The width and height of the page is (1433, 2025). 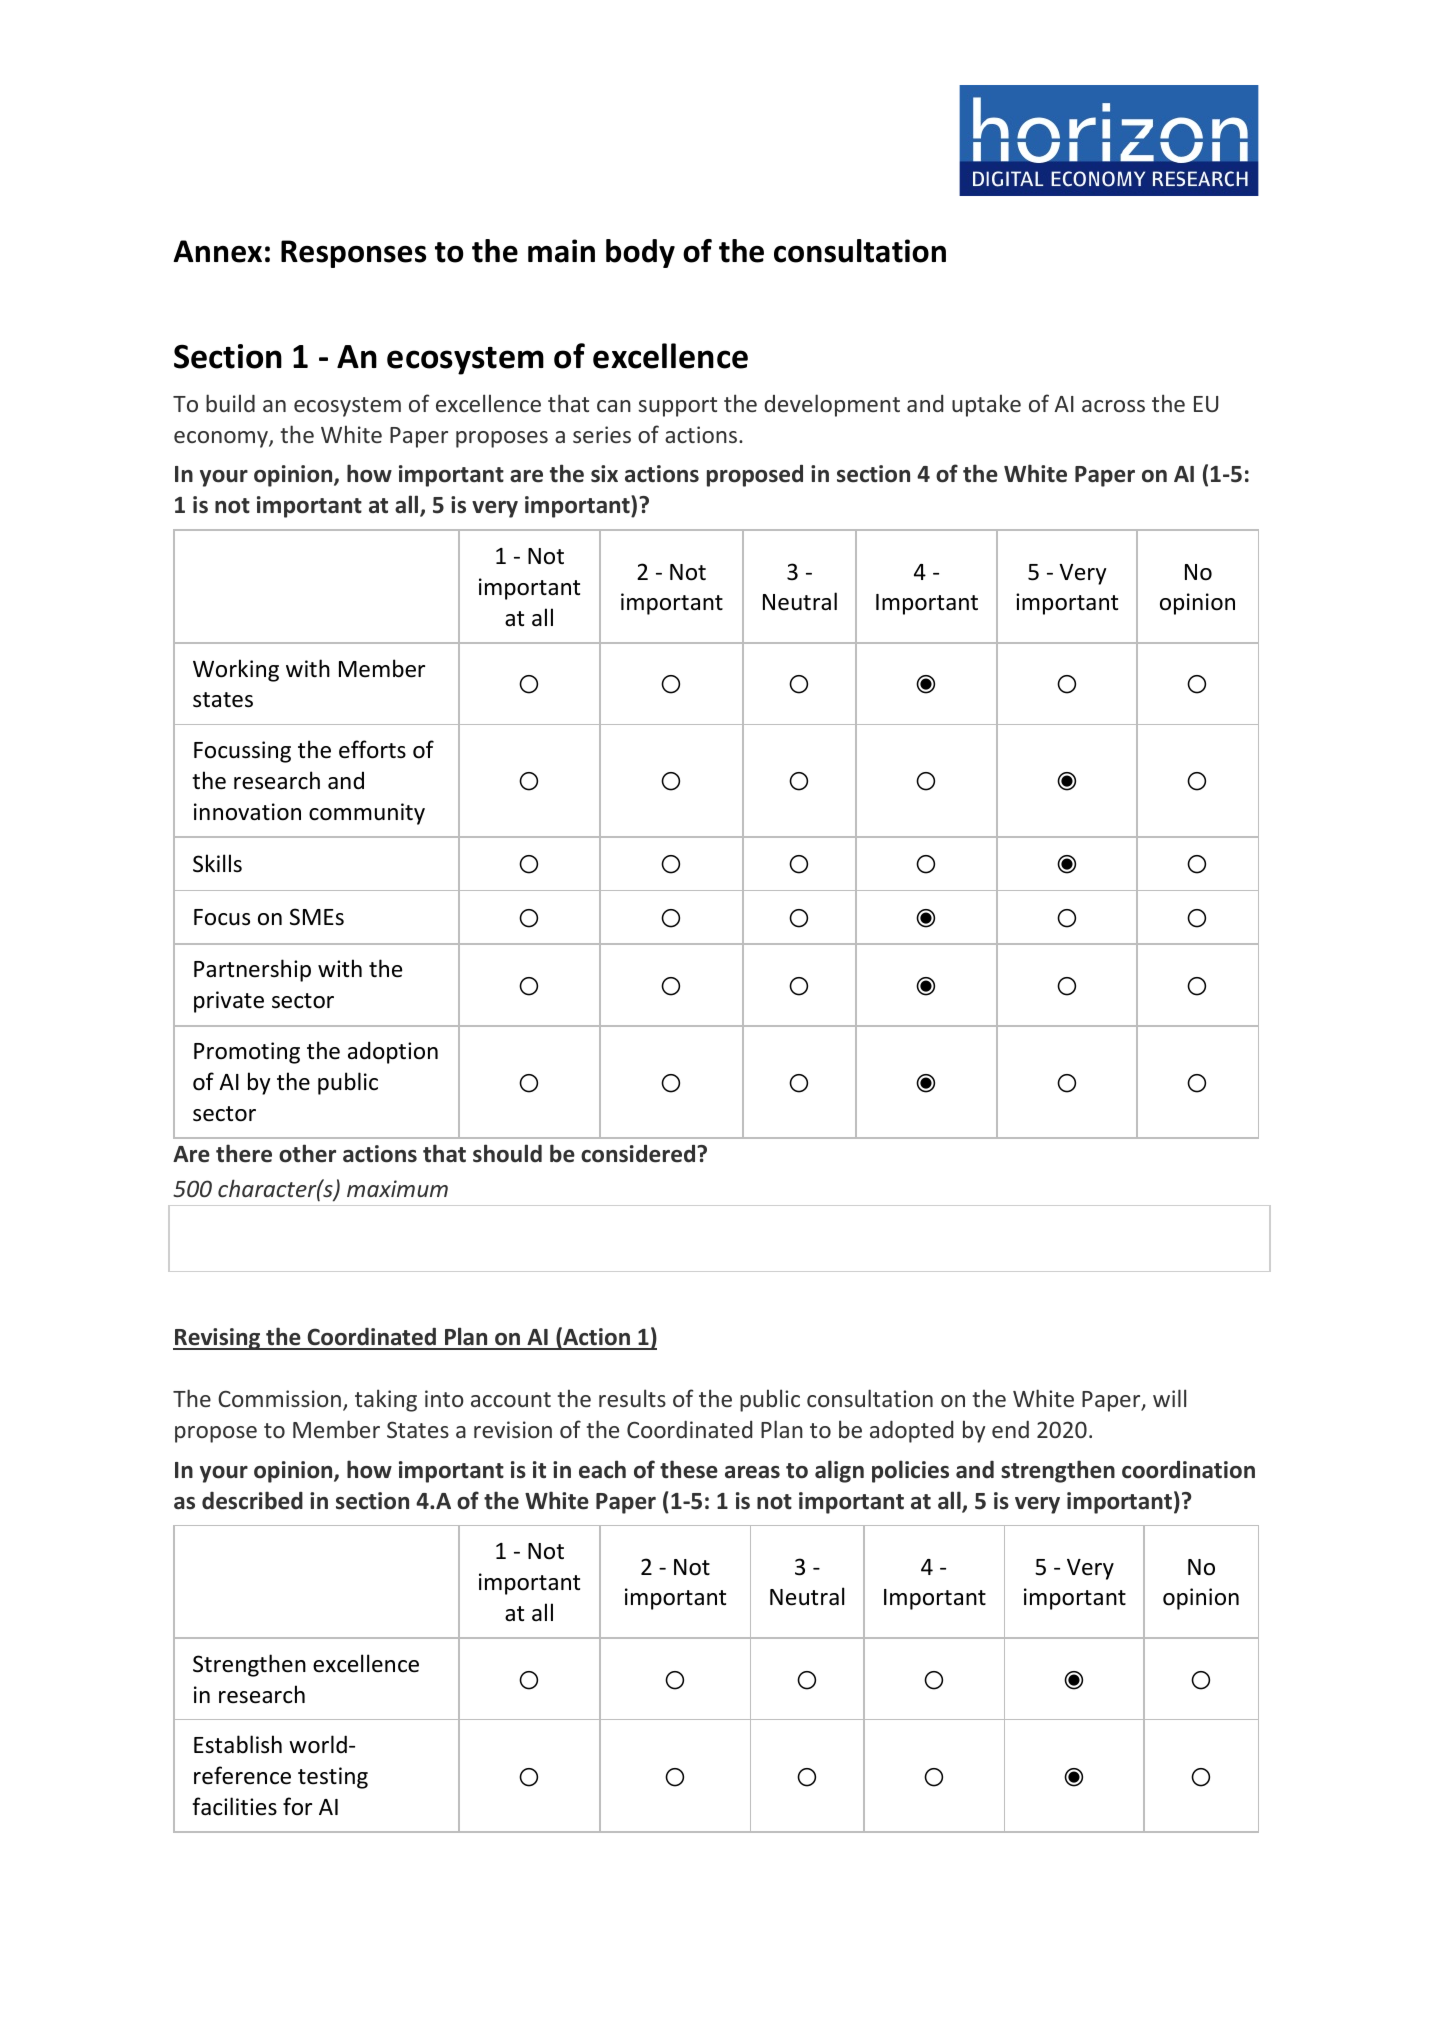 I want to click on across, so click(x=1113, y=406).
